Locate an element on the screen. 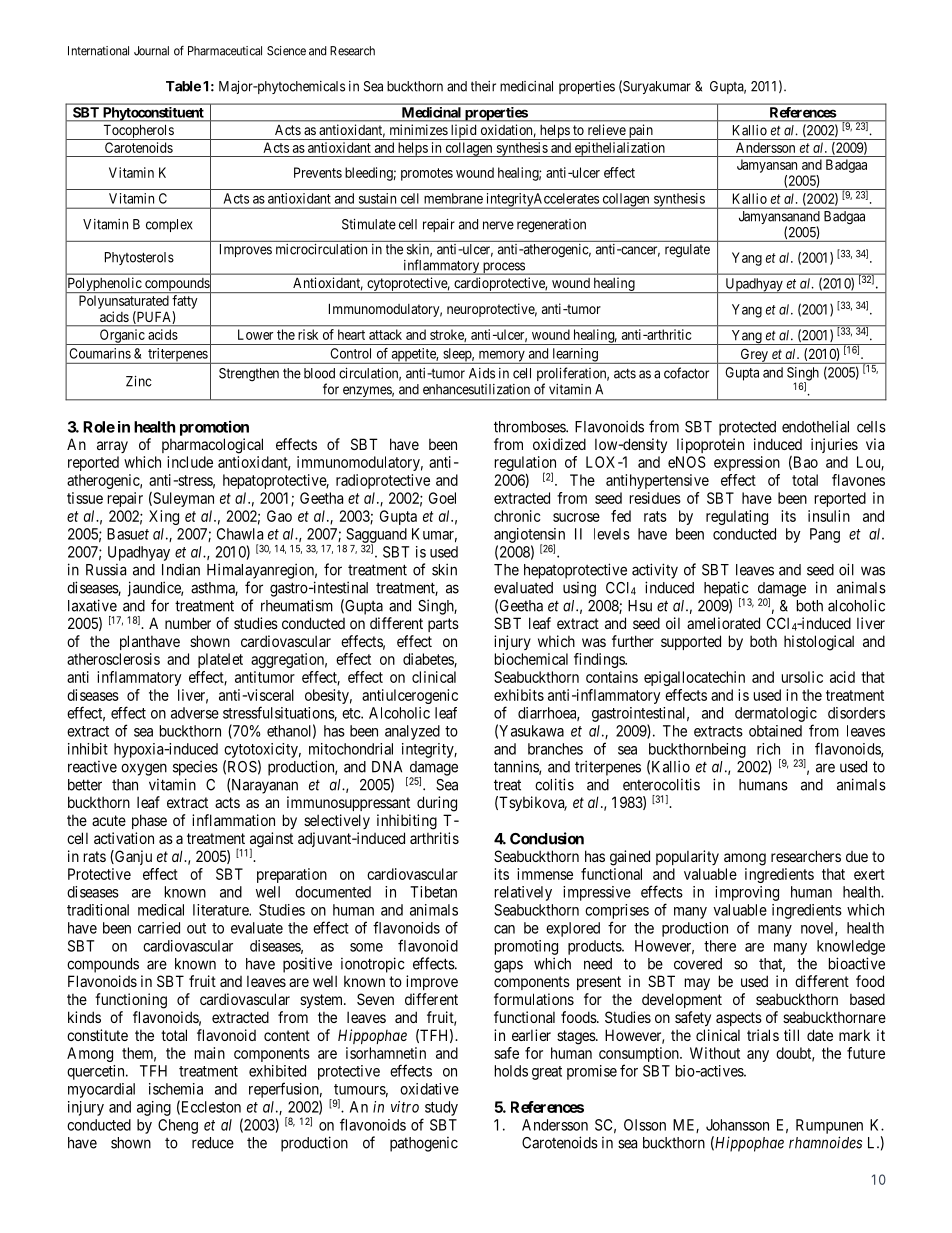  Cheng is located at coordinates (178, 1126).
